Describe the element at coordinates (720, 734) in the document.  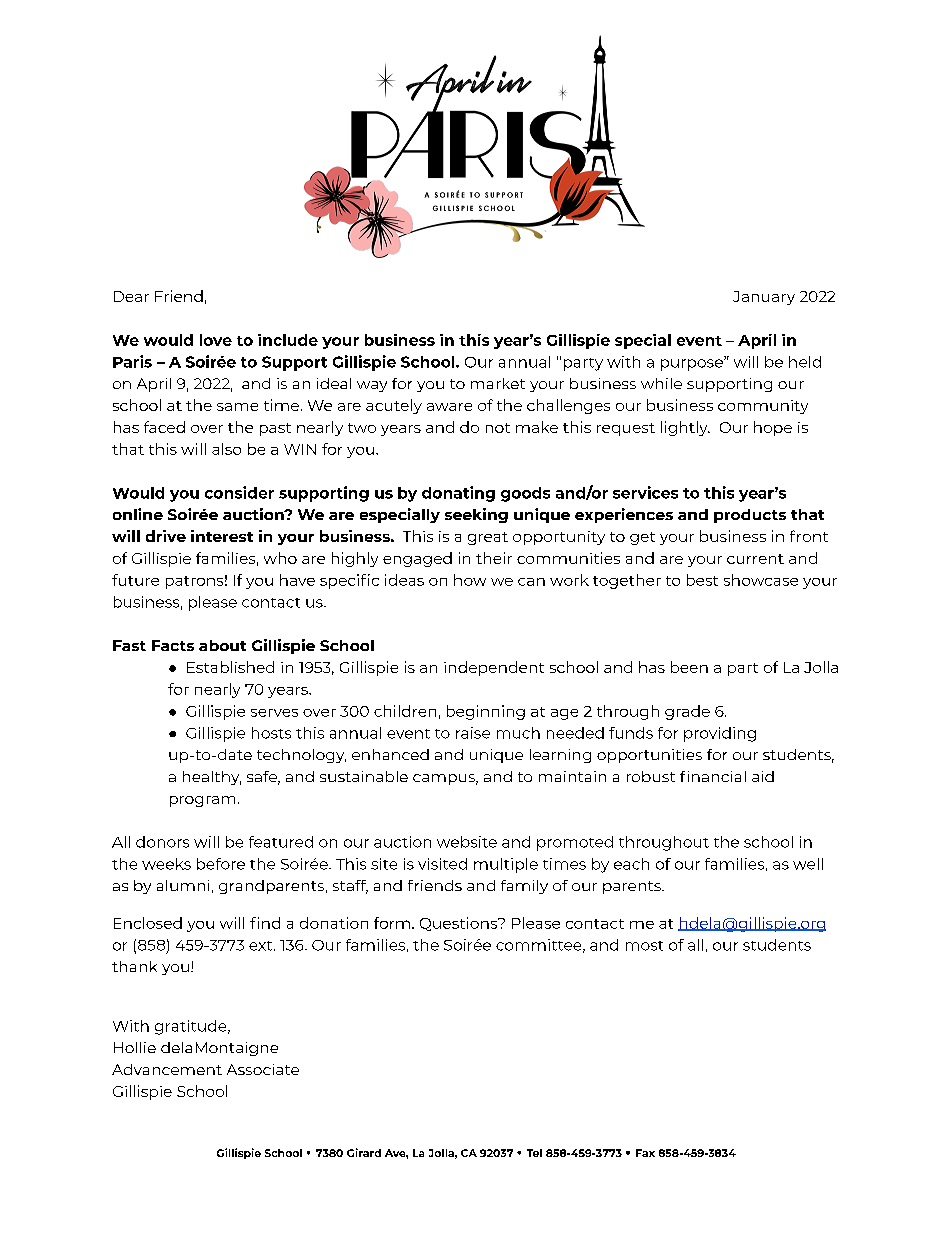
I see `providing` at that location.
